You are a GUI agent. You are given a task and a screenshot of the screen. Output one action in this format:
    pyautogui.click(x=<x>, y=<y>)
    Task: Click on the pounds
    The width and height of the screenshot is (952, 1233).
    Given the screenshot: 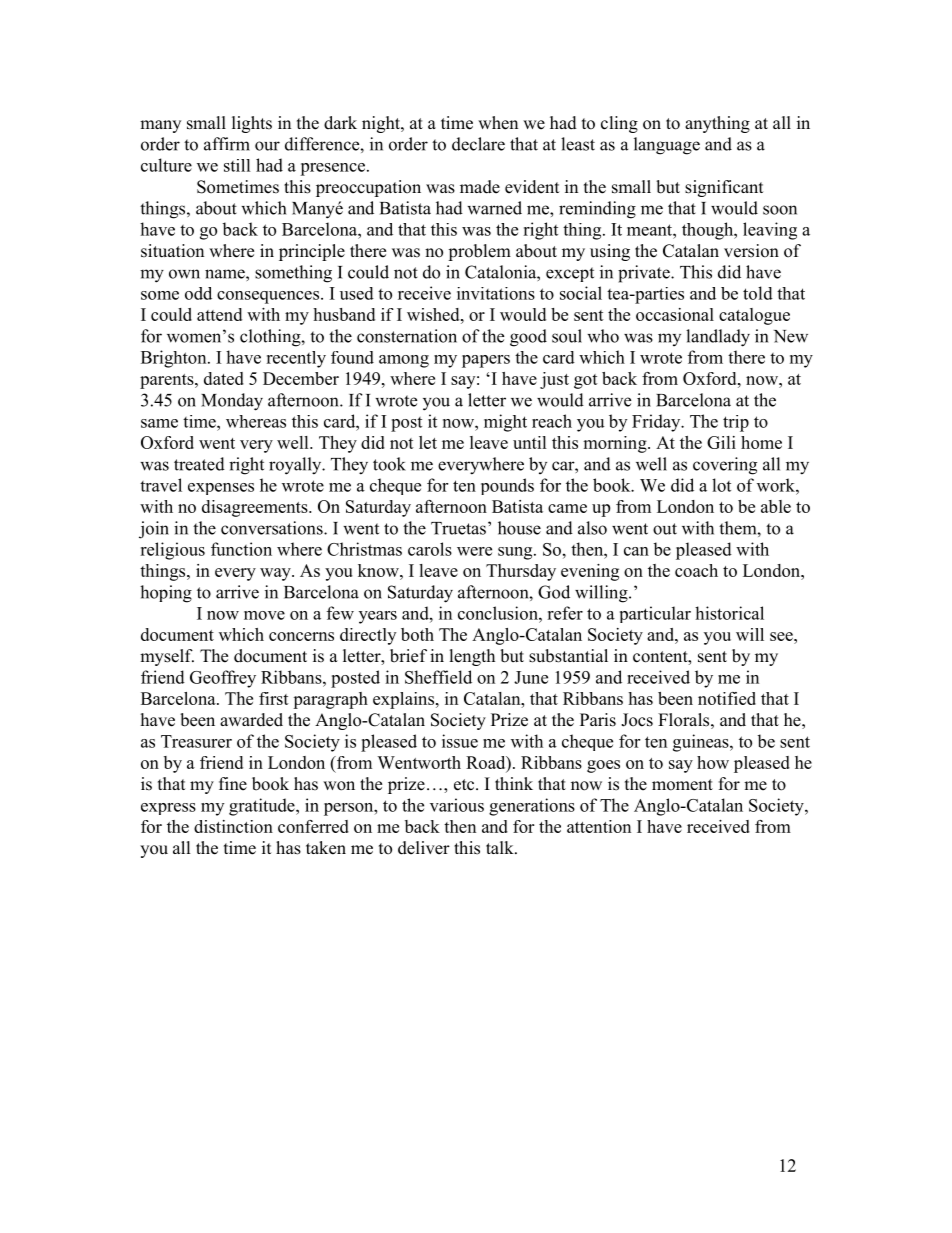 What is the action you would take?
    pyautogui.click(x=507, y=486)
